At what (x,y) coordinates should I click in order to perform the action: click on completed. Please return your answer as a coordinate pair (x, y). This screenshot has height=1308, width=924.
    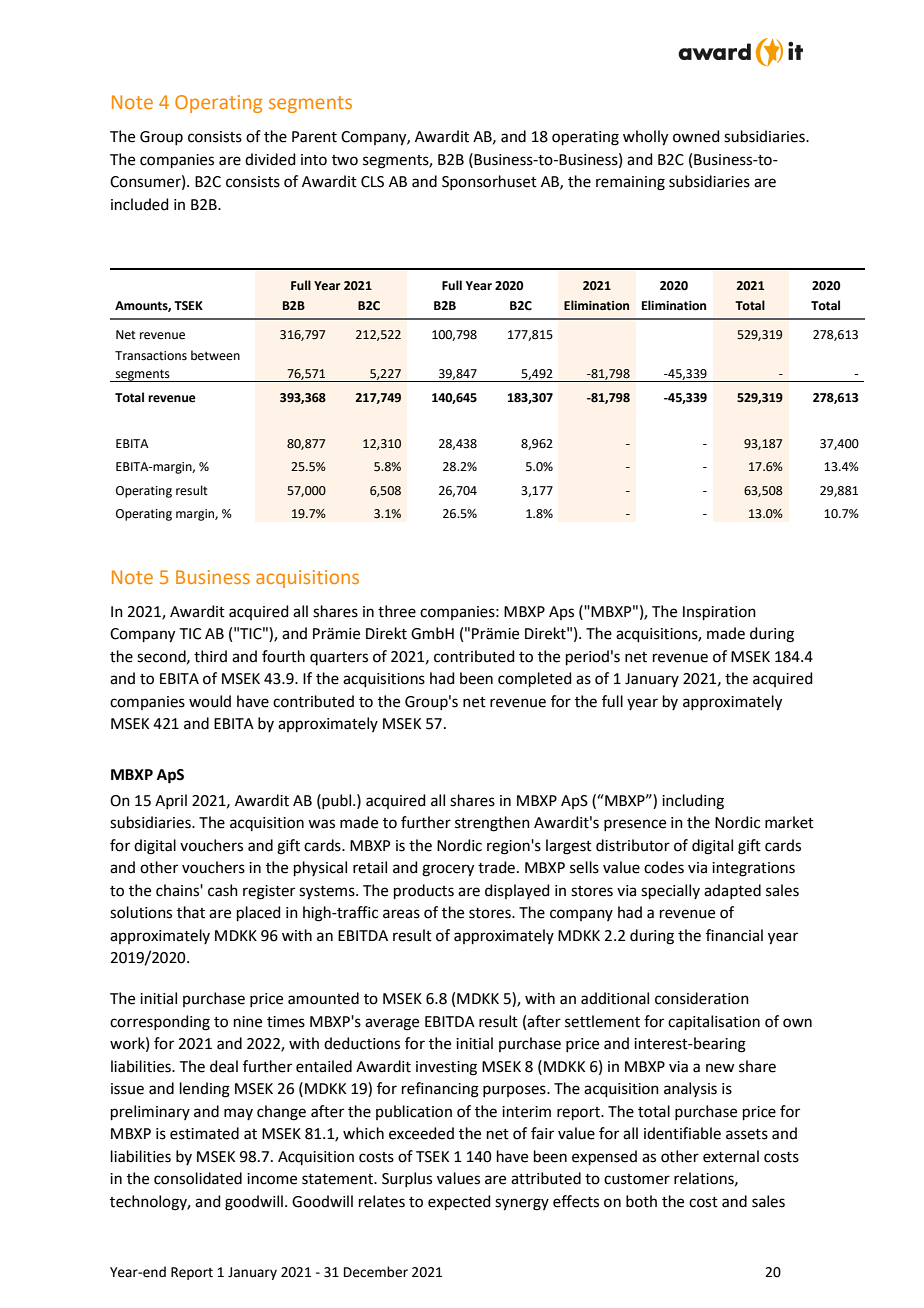
    Looking at the image, I should click on (535, 679).
